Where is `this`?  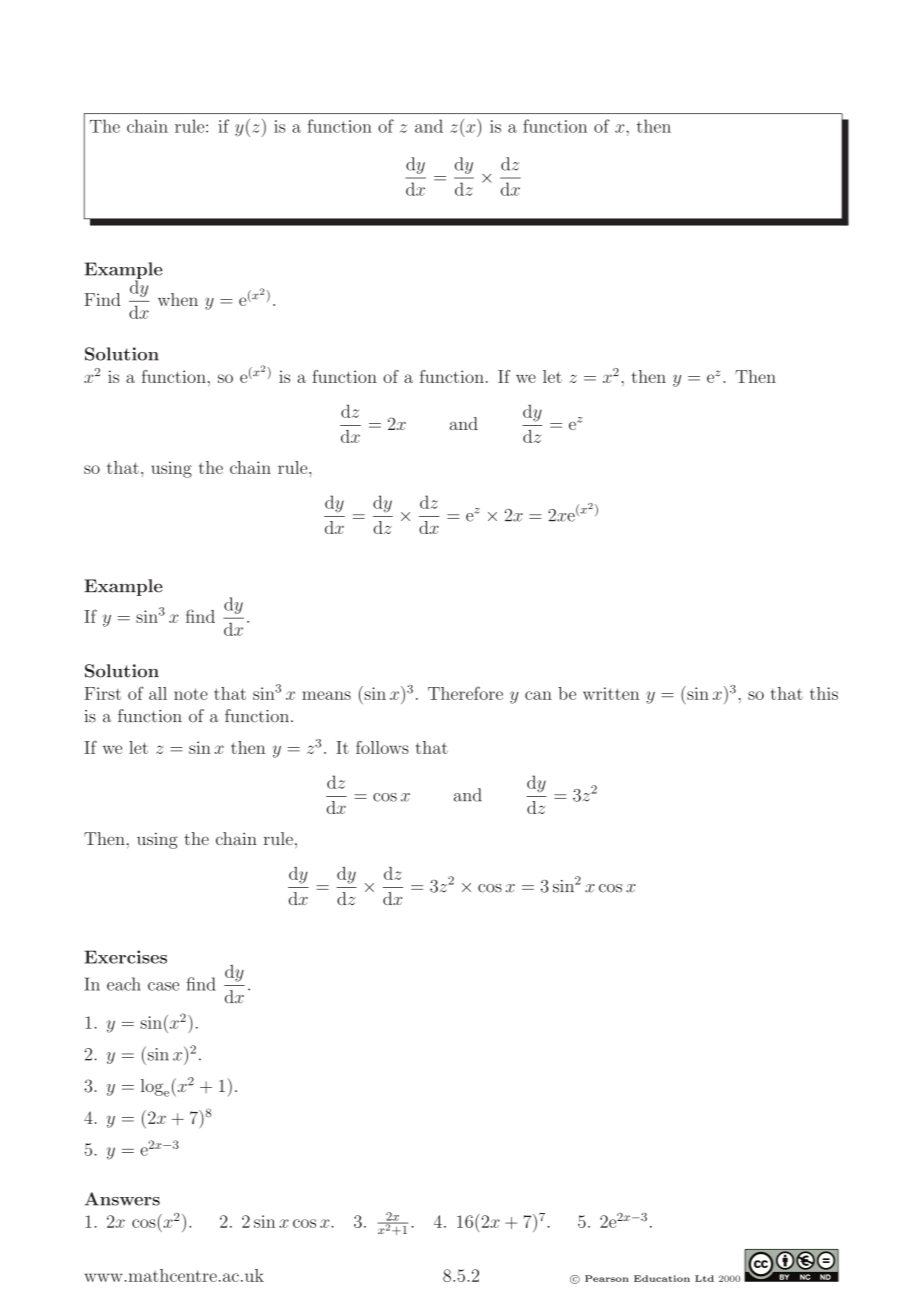
this is located at coordinates (824, 693).
